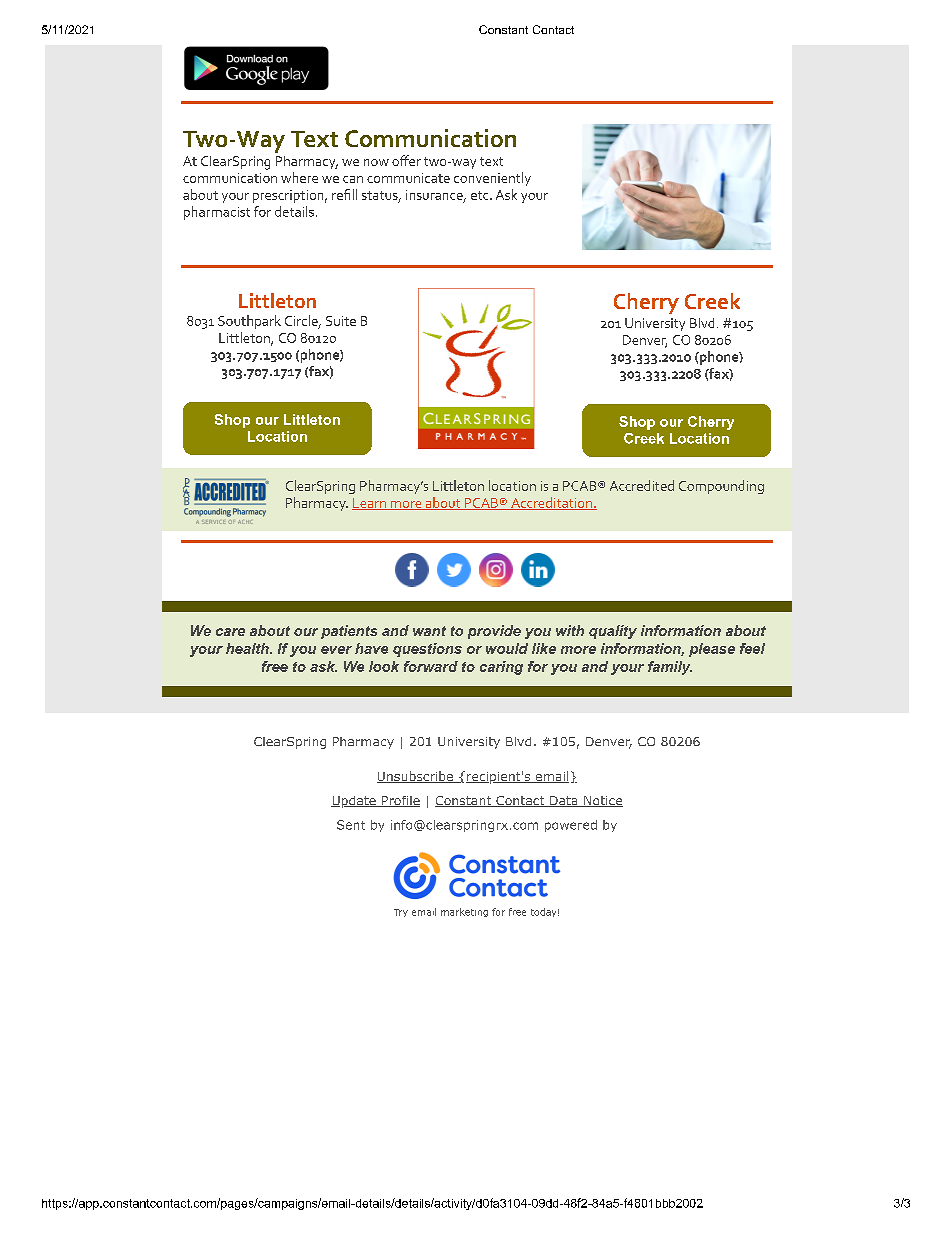  Describe the element at coordinates (370, 504) in the screenshot. I see `Learn` at that location.
